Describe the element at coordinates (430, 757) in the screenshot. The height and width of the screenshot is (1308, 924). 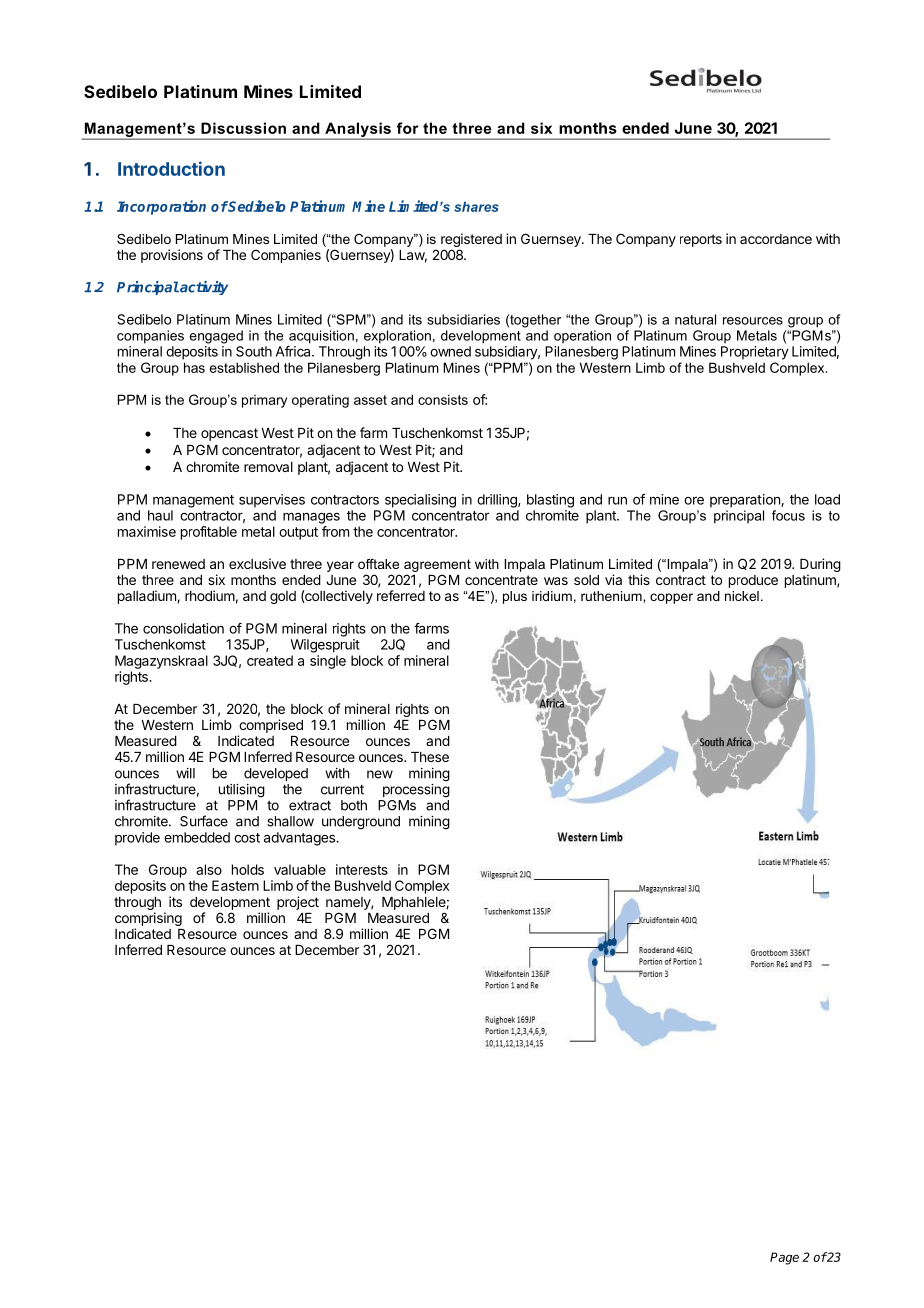
I see `These` at that location.
